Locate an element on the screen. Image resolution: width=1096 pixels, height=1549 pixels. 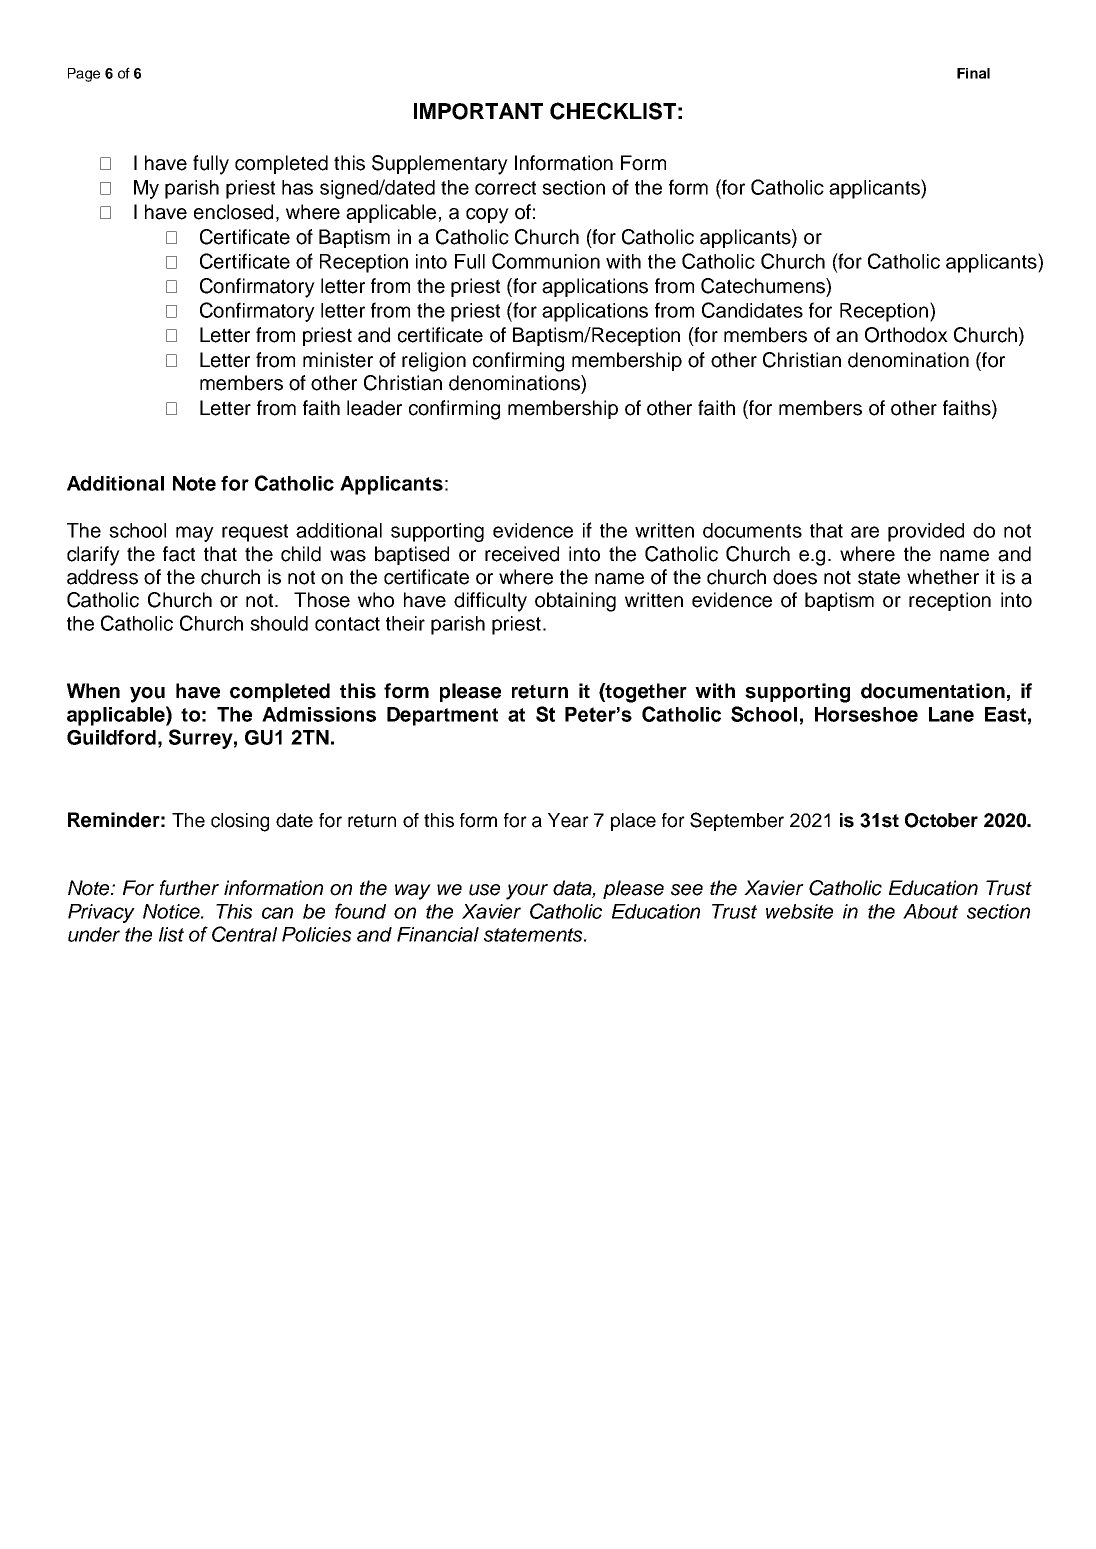
Notice is located at coordinates (172, 911).
